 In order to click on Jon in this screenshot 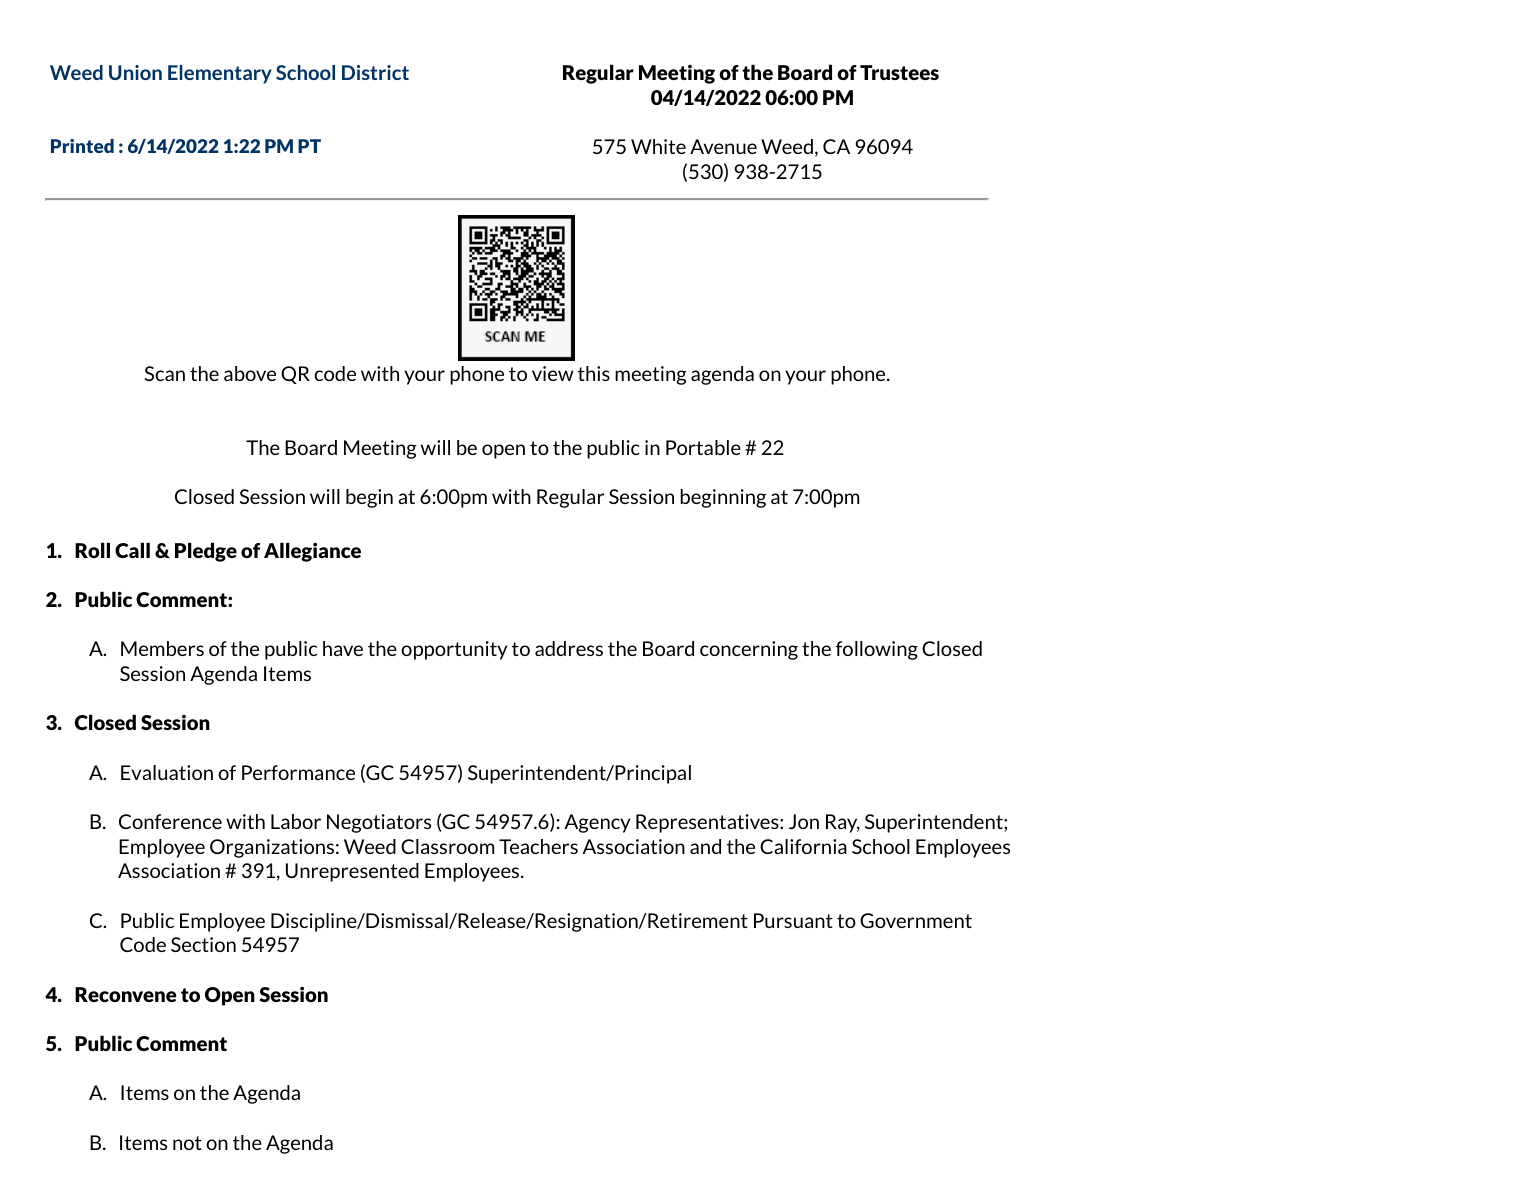, I will do `click(804, 821)`.
